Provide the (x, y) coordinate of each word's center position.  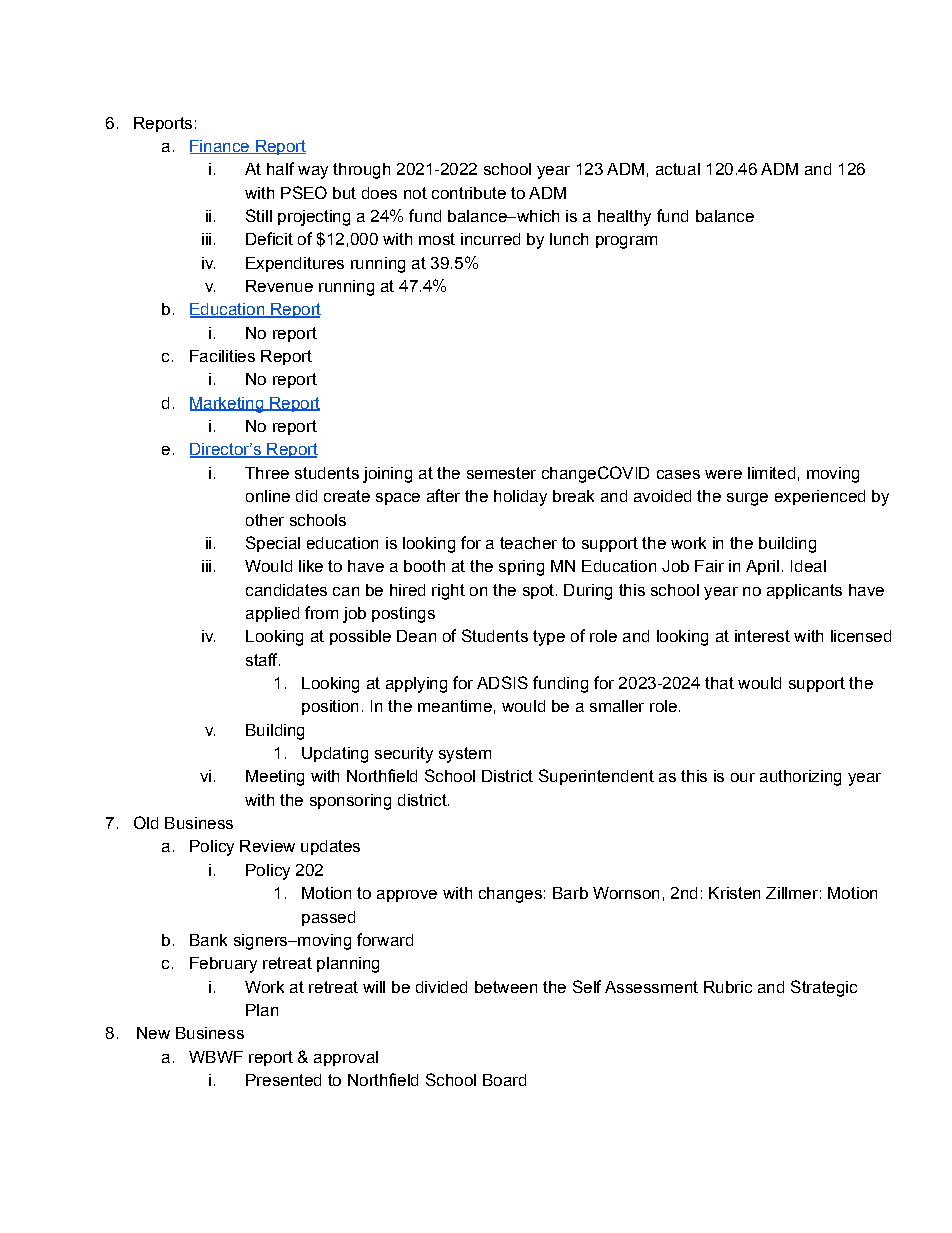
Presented (283, 1080)
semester (501, 473)
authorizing (800, 778)
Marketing (227, 405)
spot (538, 591)
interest (762, 636)
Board (504, 1080)
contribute (469, 193)
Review (267, 846)
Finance (221, 147)
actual (678, 169)
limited (771, 473)
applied (272, 614)
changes (510, 895)
